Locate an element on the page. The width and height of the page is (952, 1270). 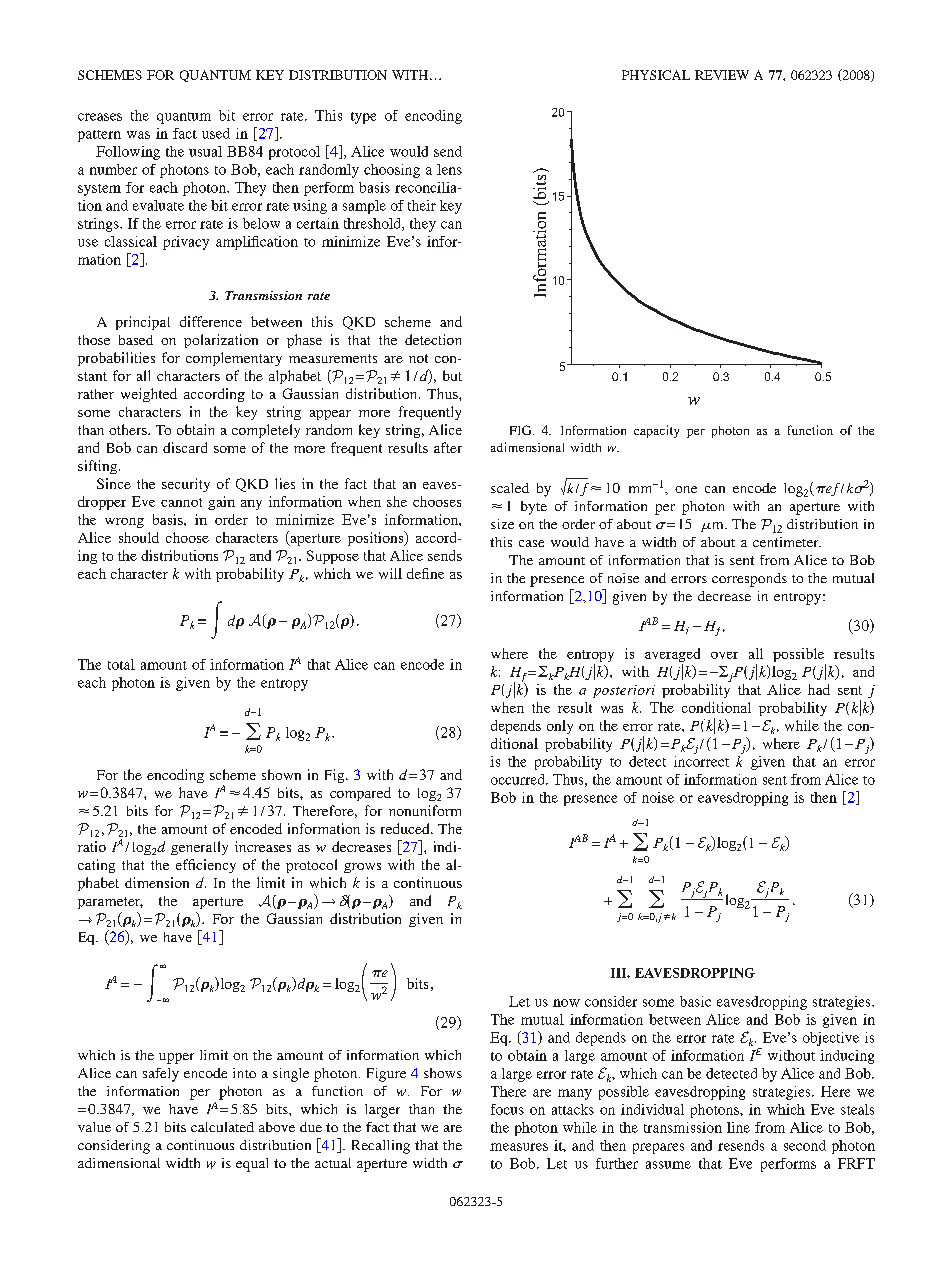
define is located at coordinates (425, 573).
